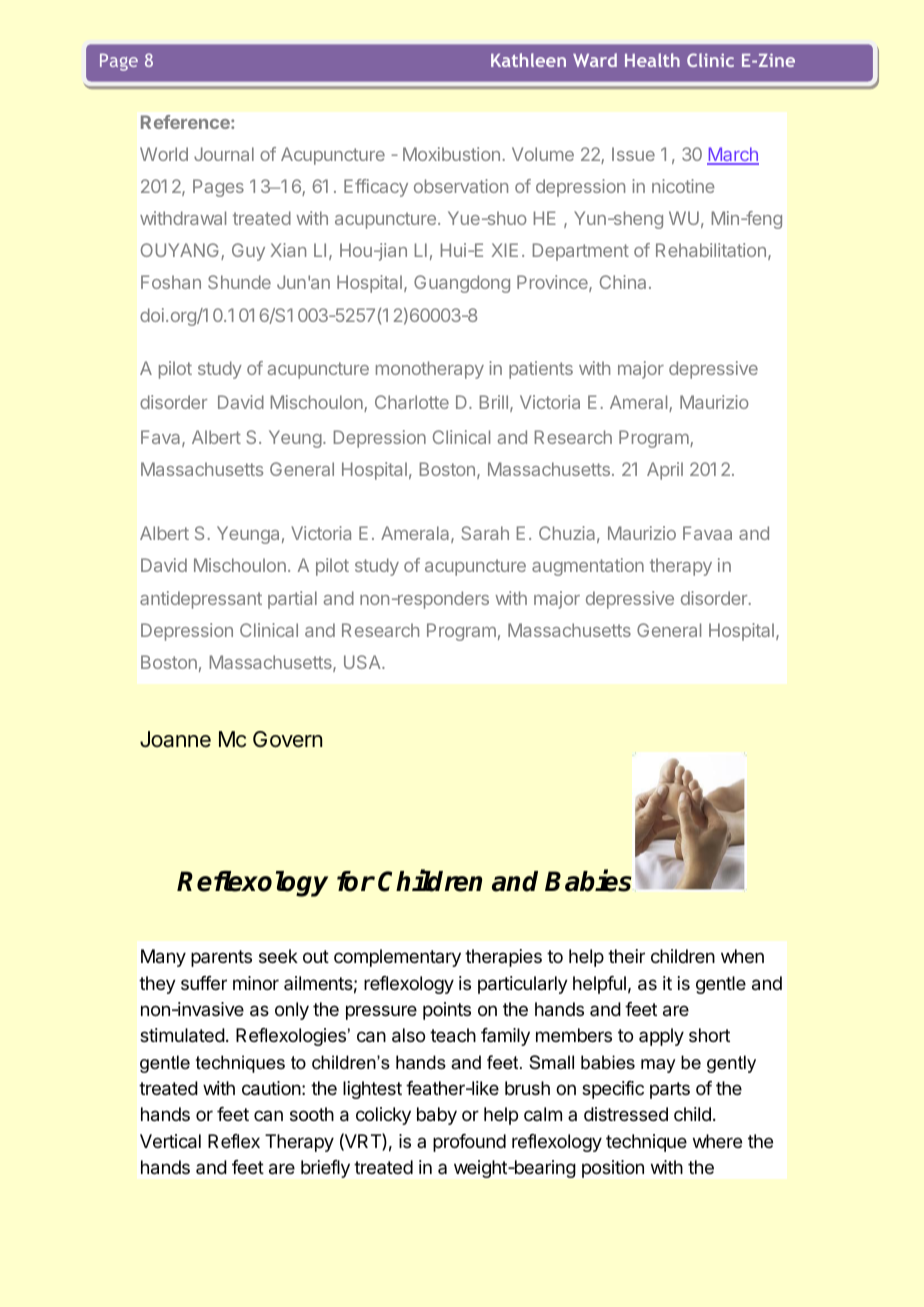  Describe the element at coordinates (588, 567) in the screenshot. I see `augmentation` at that location.
